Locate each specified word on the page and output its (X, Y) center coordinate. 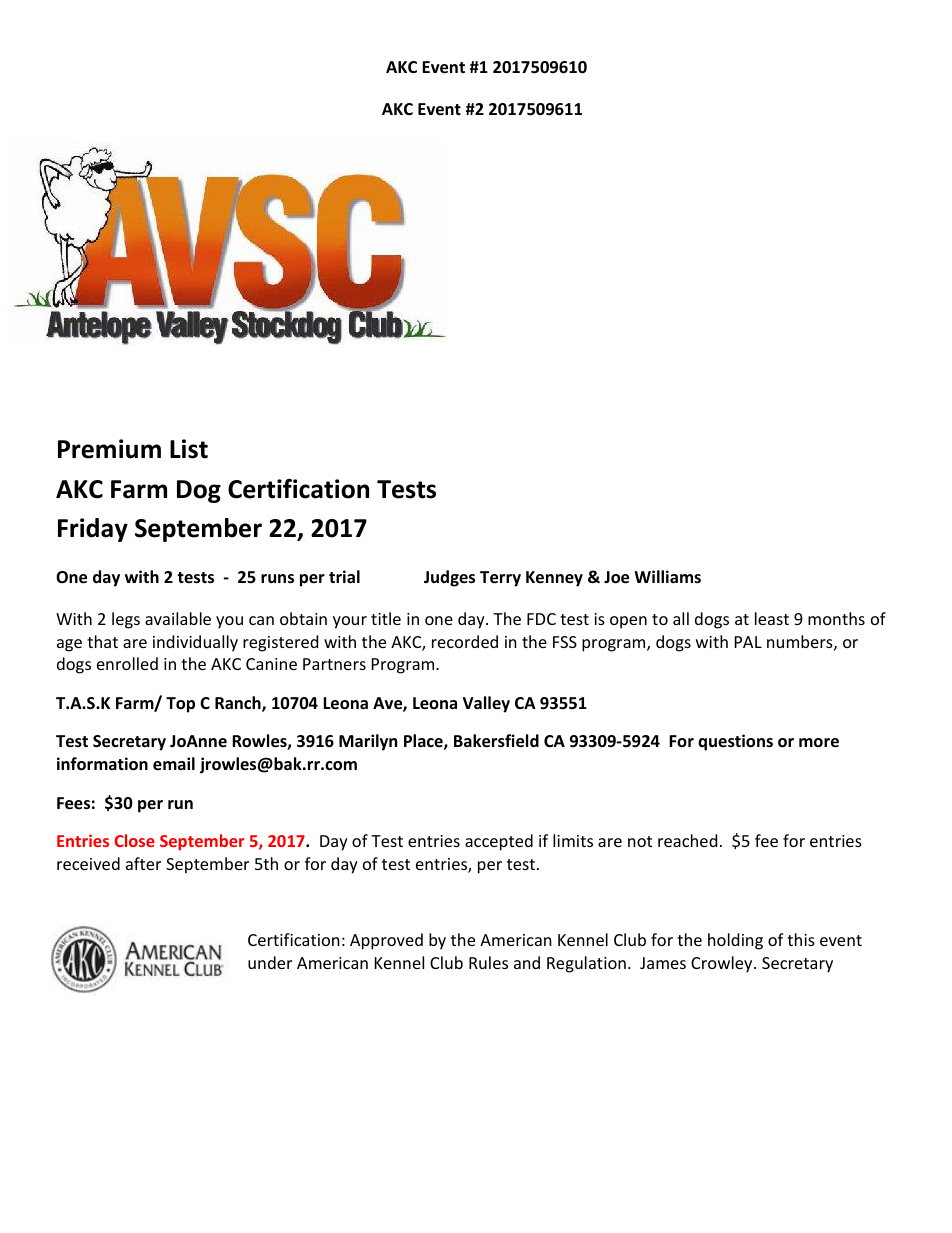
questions (735, 742)
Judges (449, 578)
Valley (486, 704)
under (270, 962)
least (772, 618)
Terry (500, 579)
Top (180, 705)
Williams (667, 576)
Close (135, 840)
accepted (499, 842)
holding (735, 941)
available (178, 618)
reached (687, 840)
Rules (488, 962)
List (189, 449)
